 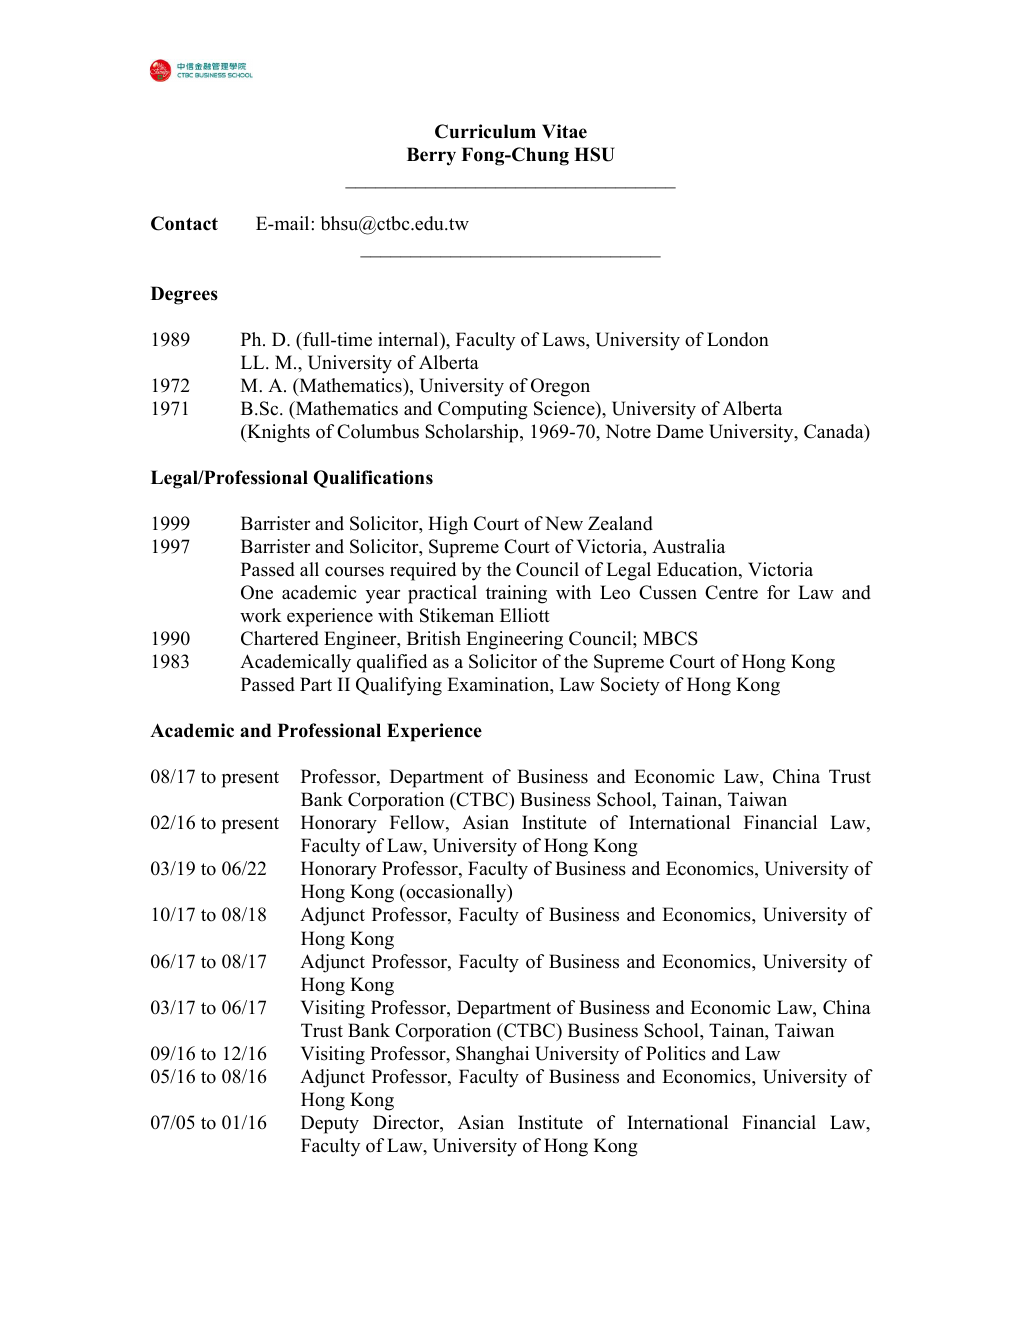 I want to click on Degrees, so click(x=184, y=295).
